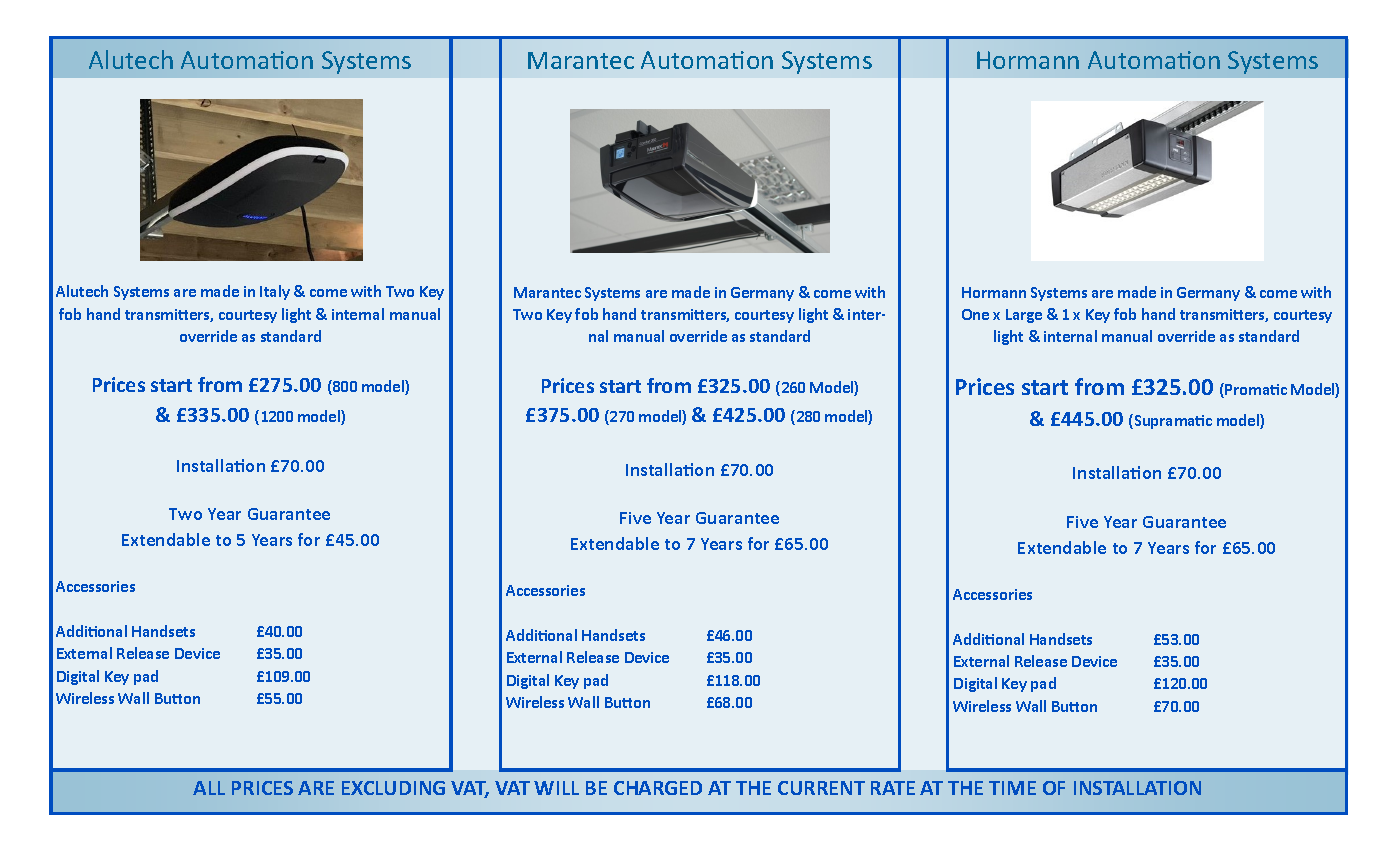 The height and width of the document is (850, 1400). What do you see at coordinates (975, 314) in the document?
I see `One` at bounding box center [975, 314].
